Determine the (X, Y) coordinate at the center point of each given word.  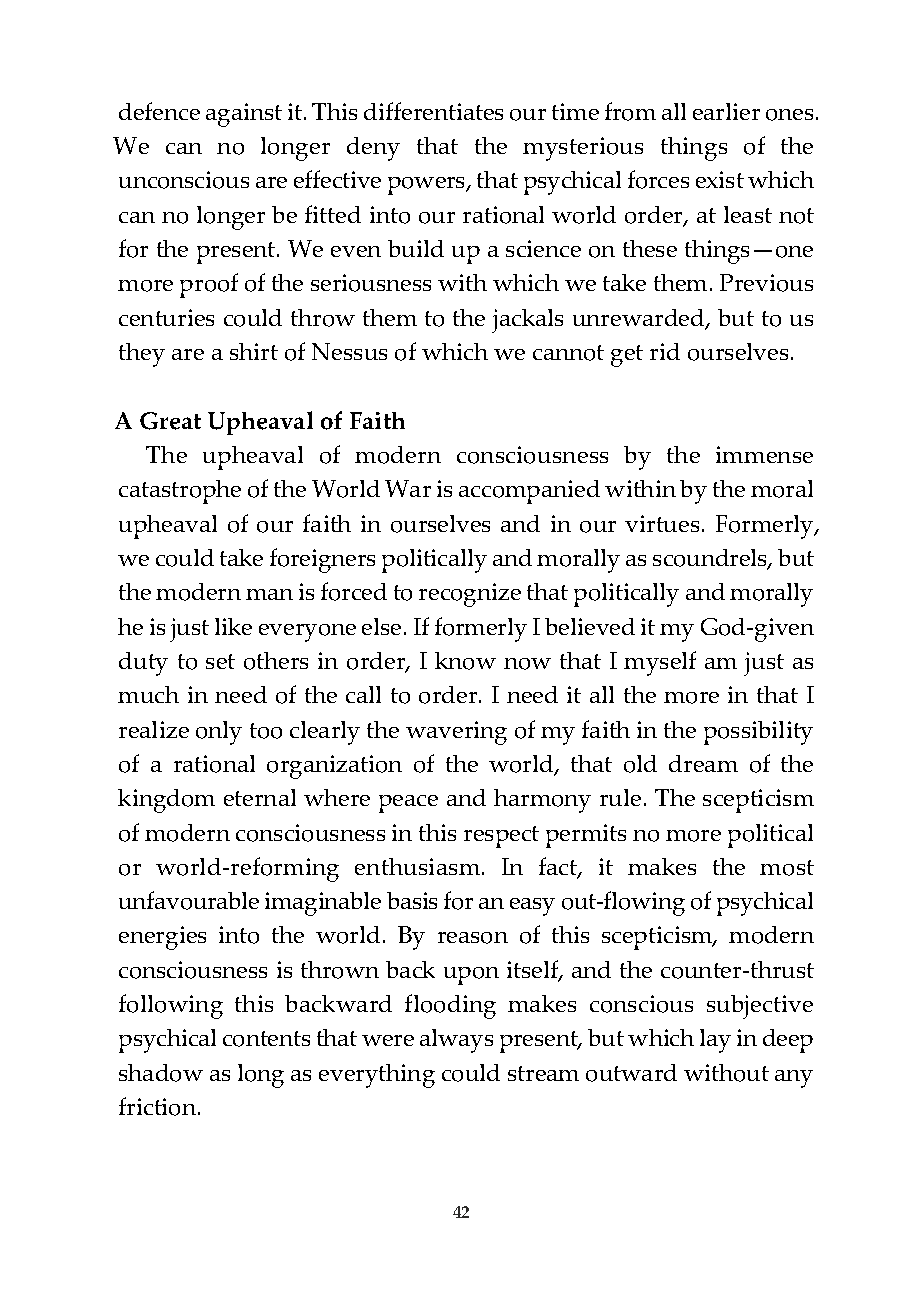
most (787, 868)
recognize (470, 595)
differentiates (433, 111)
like (233, 626)
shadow (161, 1073)
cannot (568, 353)
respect (501, 837)
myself (660, 663)
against (244, 115)
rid (665, 351)
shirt (254, 351)
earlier (726, 111)
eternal (260, 797)
